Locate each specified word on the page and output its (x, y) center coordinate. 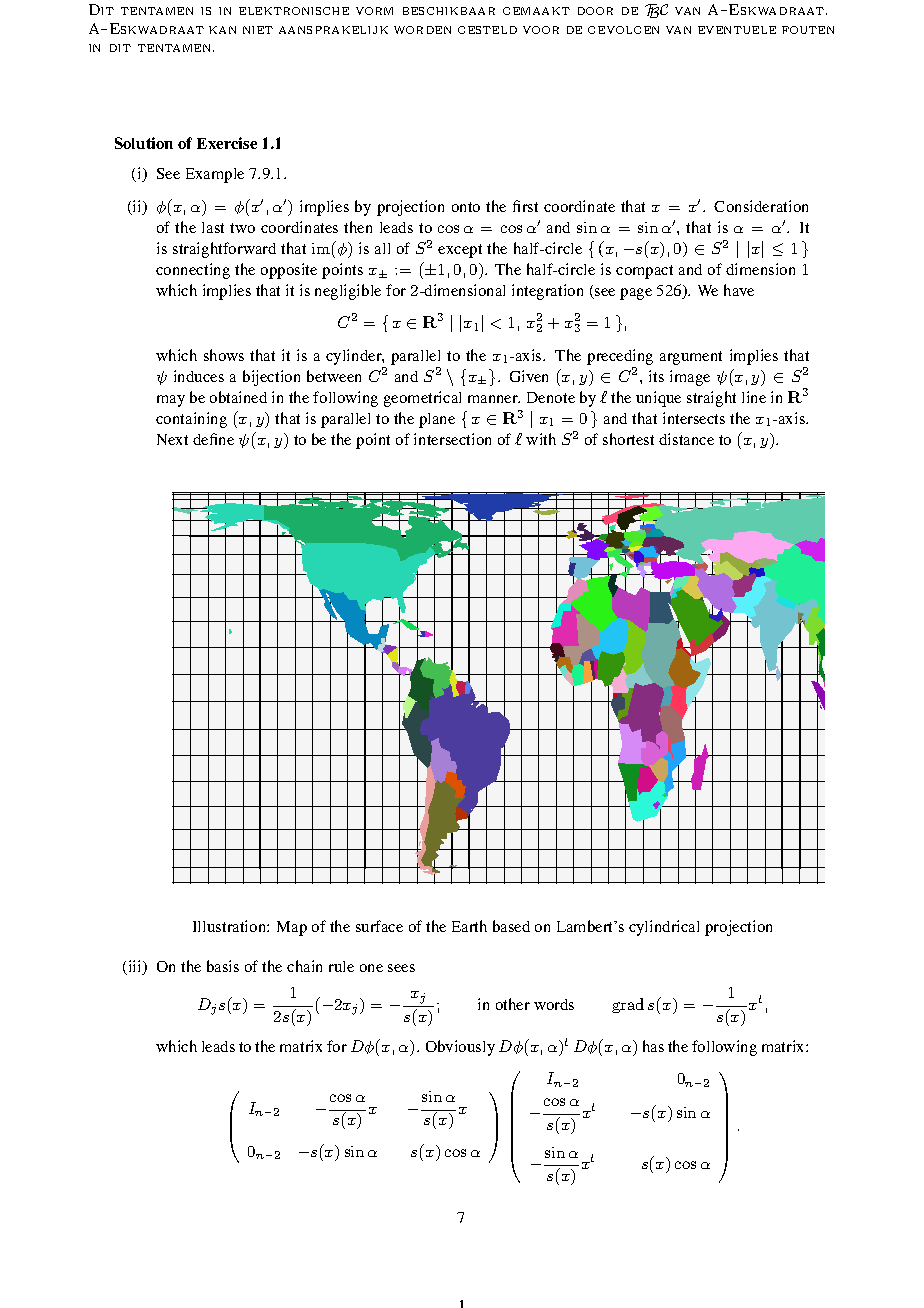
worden (422, 30)
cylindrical (664, 928)
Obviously (460, 1048)
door (595, 11)
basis (223, 966)
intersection (452, 439)
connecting (193, 271)
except (460, 251)
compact (644, 272)
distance (686, 439)
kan (222, 30)
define (213, 439)
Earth (469, 926)
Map (292, 928)
